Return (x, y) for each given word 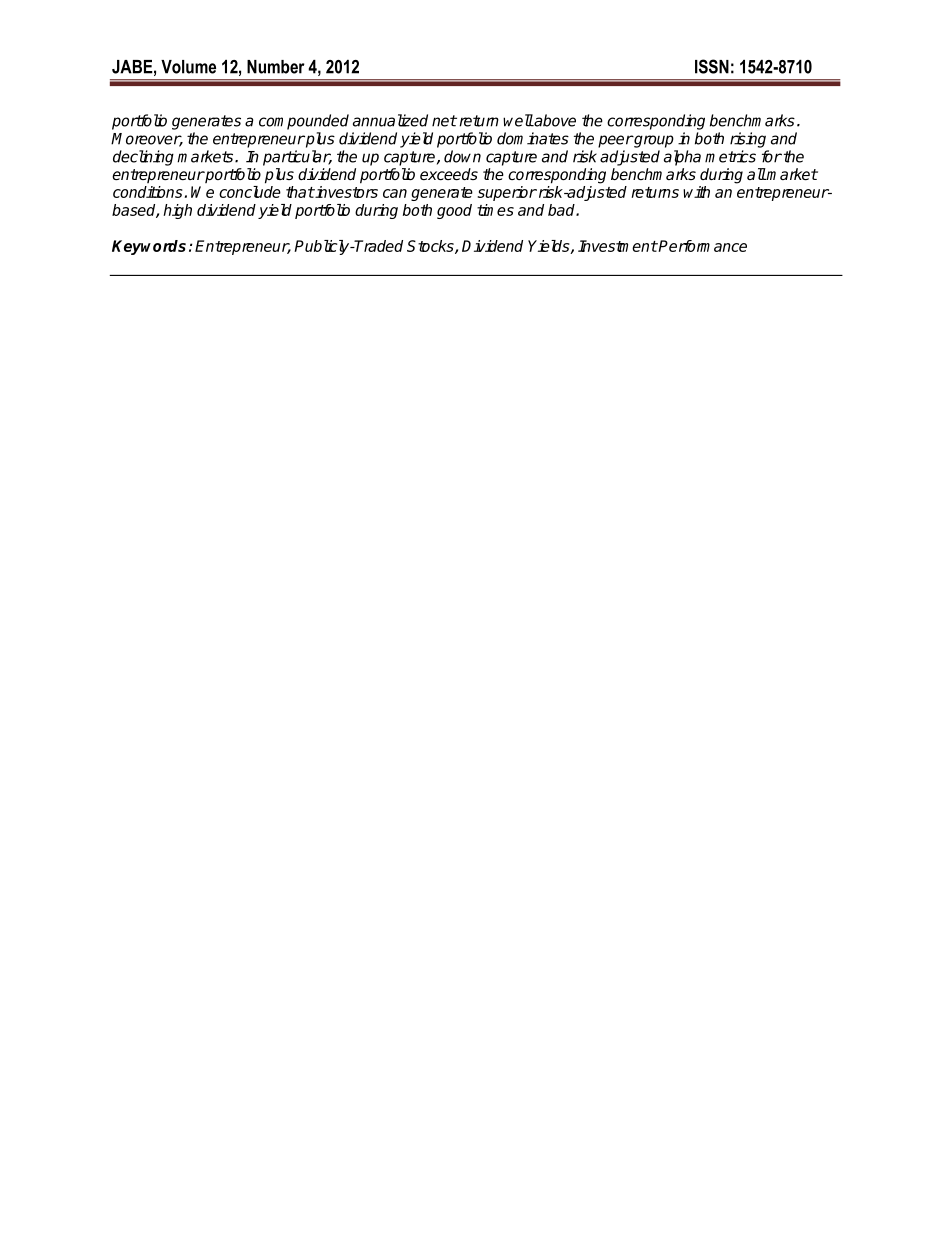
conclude (250, 192)
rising (748, 140)
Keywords (149, 247)
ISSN (712, 66)
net (444, 121)
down (462, 156)
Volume (188, 67)
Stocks (431, 247)
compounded (304, 122)
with (696, 192)
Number (276, 67)
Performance (702, 246)
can (395, 193)
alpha (682, 158)
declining (143, 158)
